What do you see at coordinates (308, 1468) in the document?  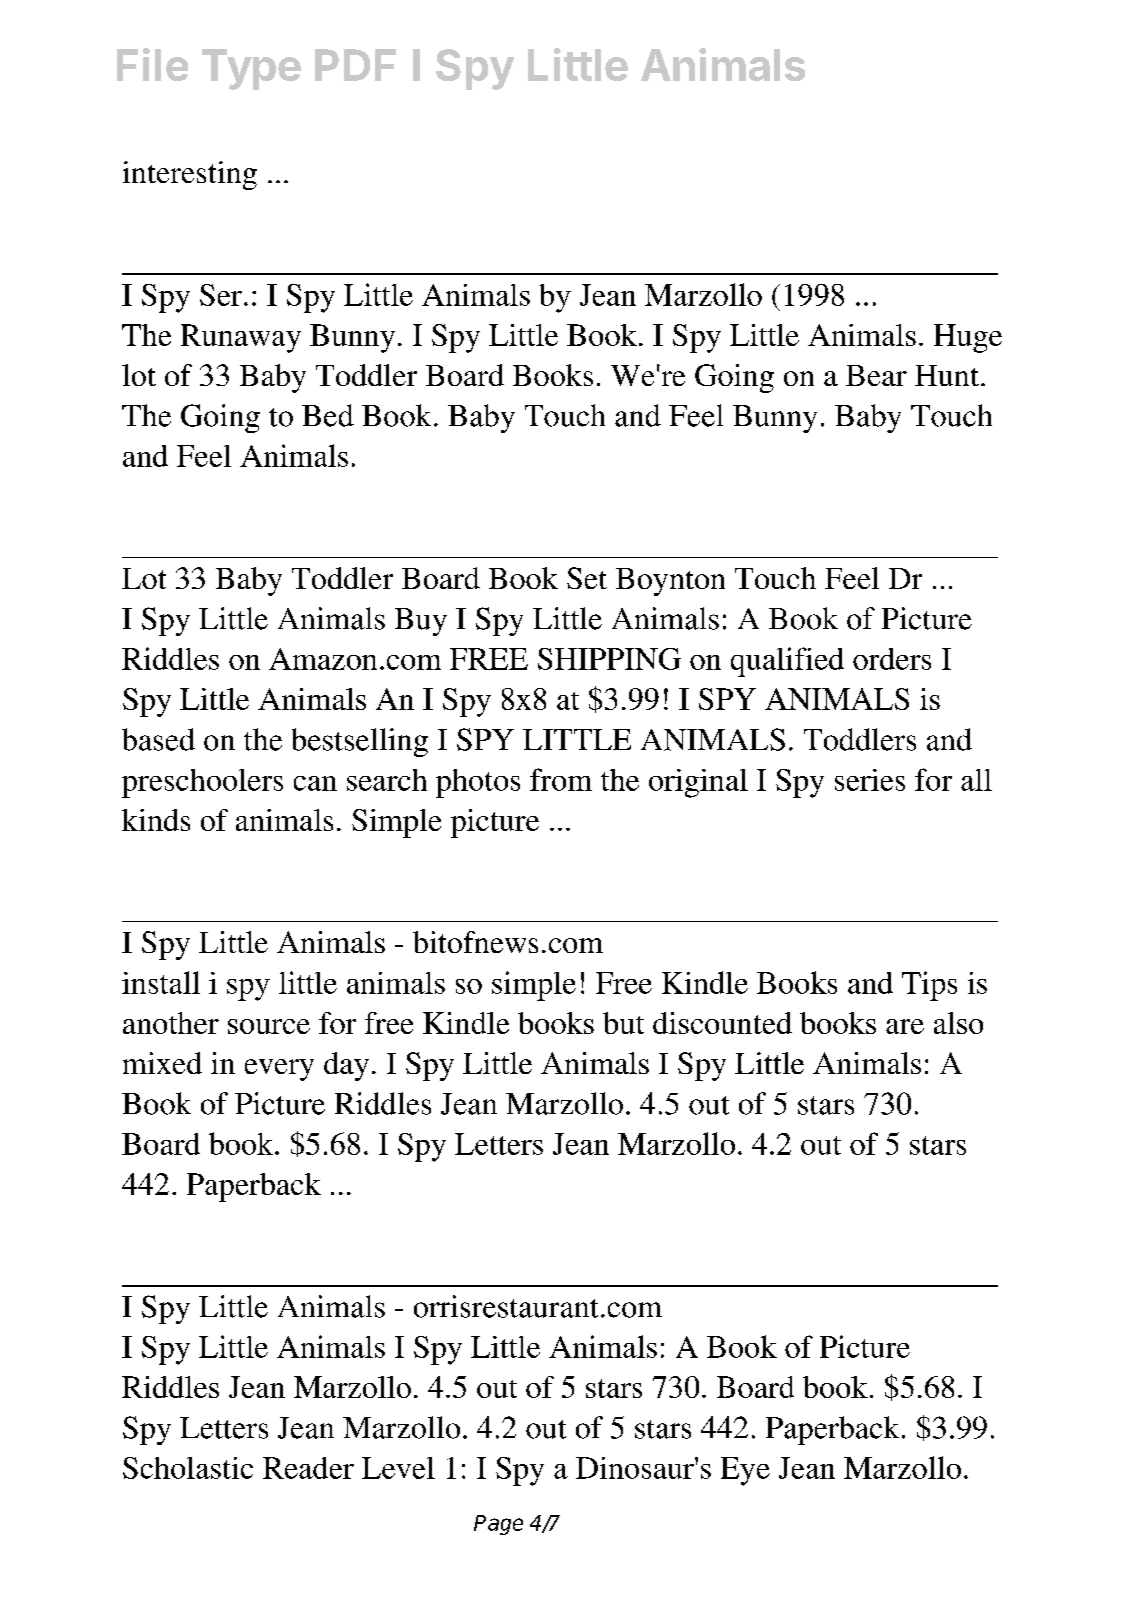 I see `Reader` at bounding box center [308, 1468].
